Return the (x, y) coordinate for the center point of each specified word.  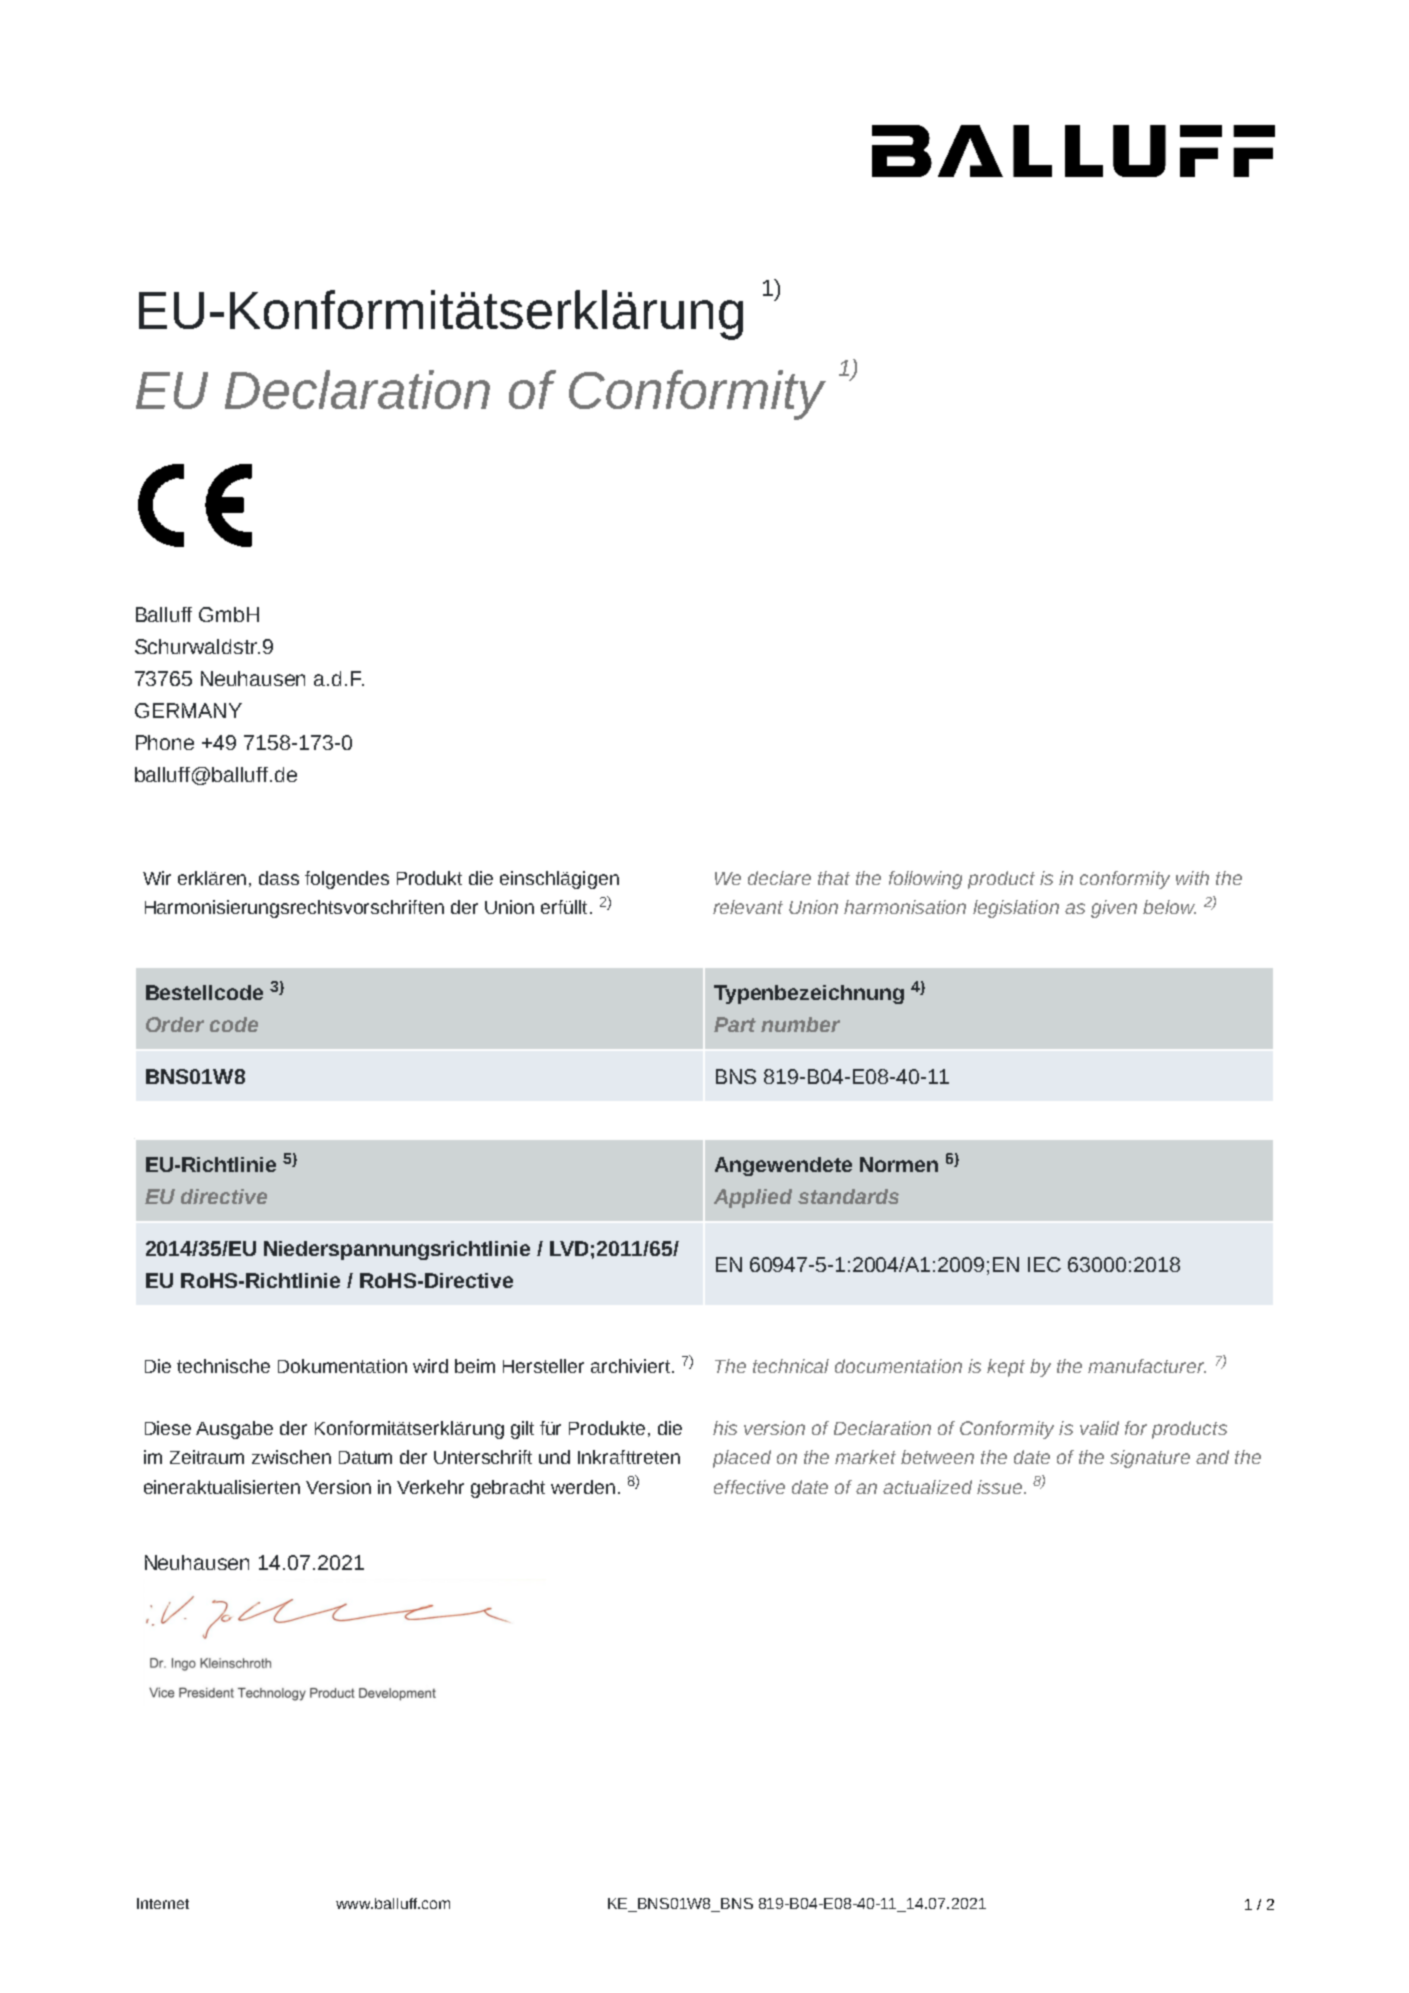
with (1192, 878)
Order (175, 1024)
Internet (163, 1903)
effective (749, 1487)
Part (735, 1024)
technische (223, 1366)
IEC (1044, 1264)
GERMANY (188, 710)
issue (999, 1487)
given (1114, 909)
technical (791, 1366)
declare (779, 878)
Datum (365, 1457)
